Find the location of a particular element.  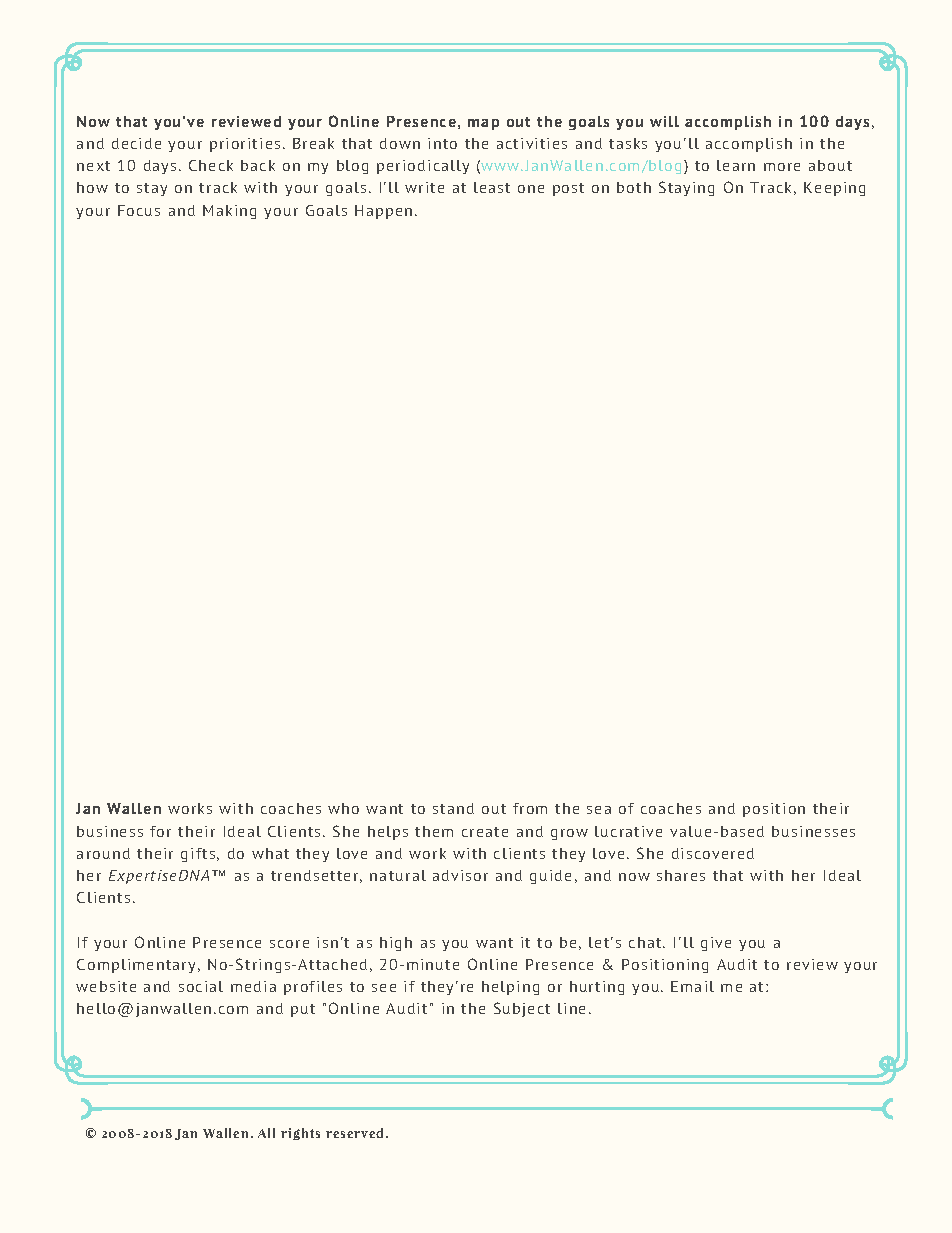

learn is located at coordinates (736, 165).
